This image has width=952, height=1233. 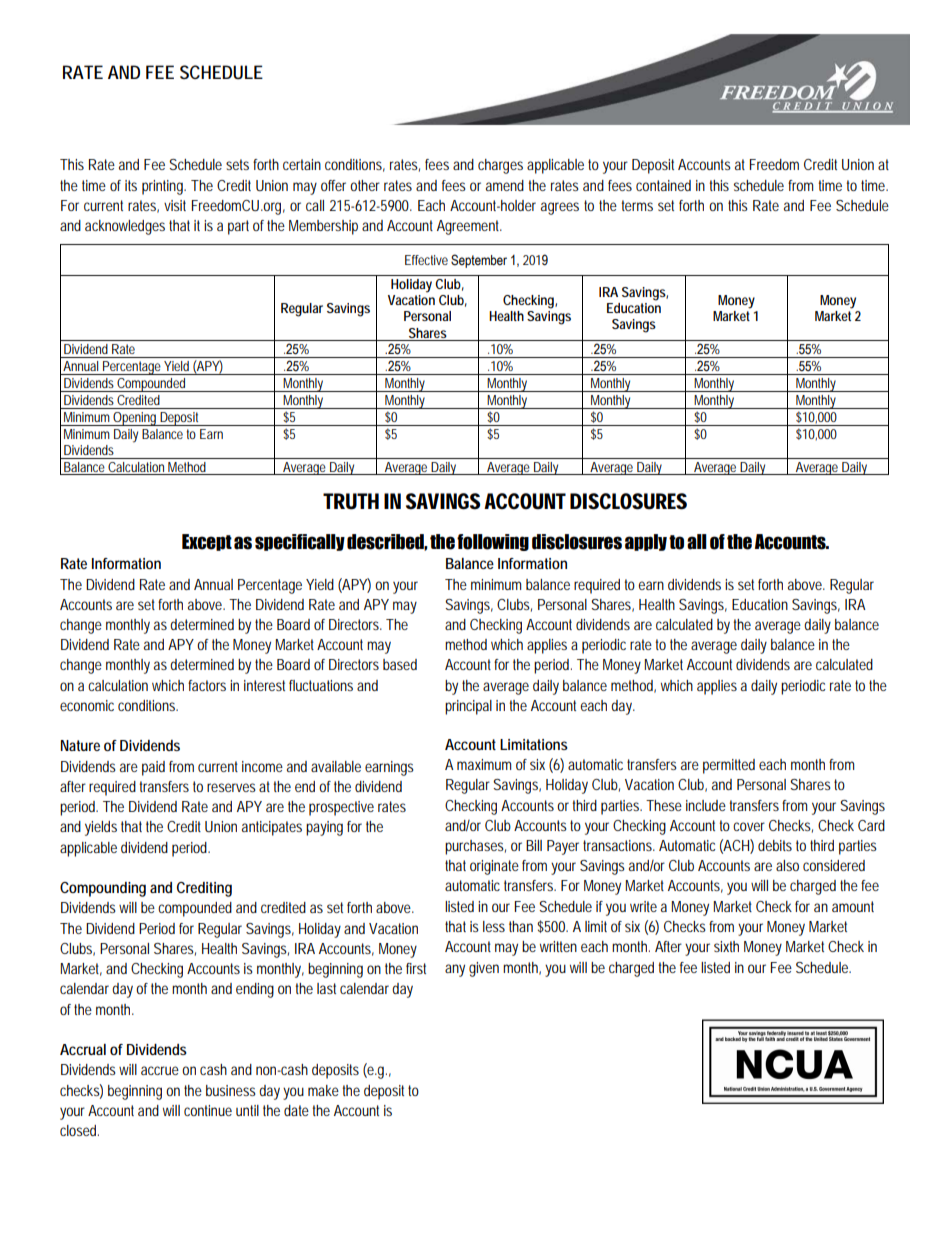 What do you see at coordinates (663, 185) in the image?
I see `contained` at bounding box center [663, 185].
